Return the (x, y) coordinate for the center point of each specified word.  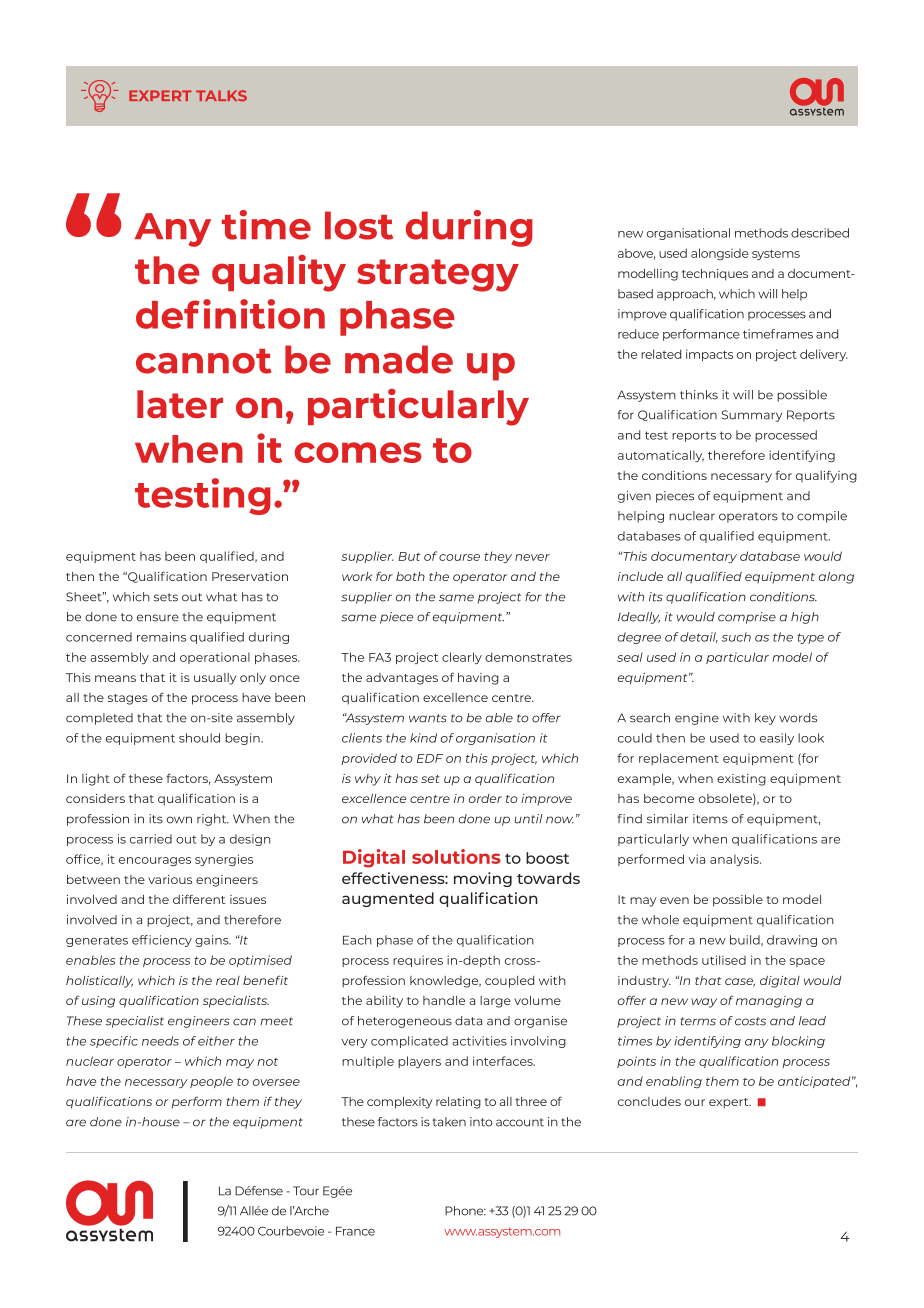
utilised (724, 960)
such (736, 637)
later (180, 404)
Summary (752, 416)
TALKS (221, 95)
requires (418, 961)
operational (215, 658)
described (820, 233)
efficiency (162, 941)
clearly (462, 658)
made (399, 359)
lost (359, 225)
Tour (306, 1191)
